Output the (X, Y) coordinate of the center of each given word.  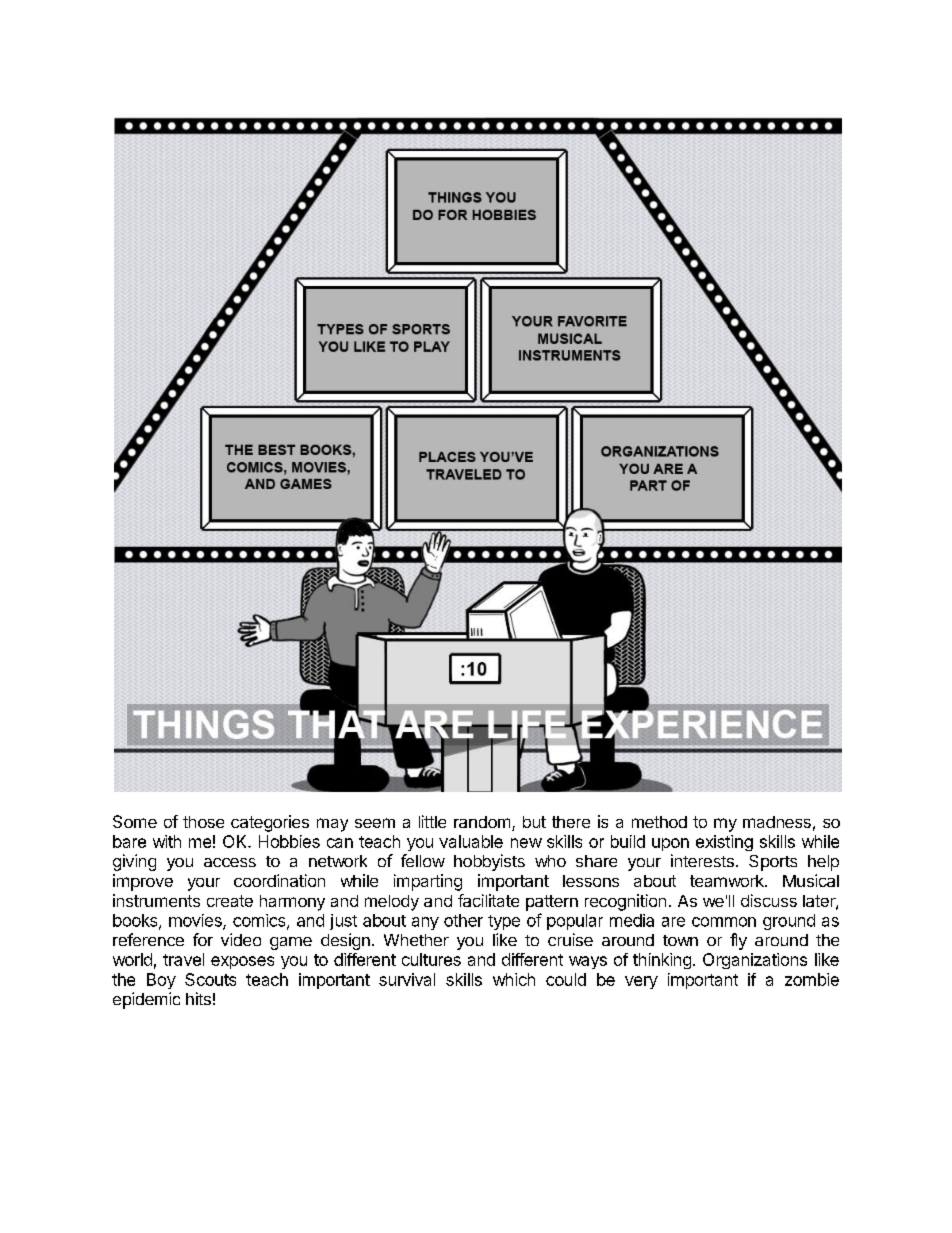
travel (183, 959)
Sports (773, 863)
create (230, 901)
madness (777, 822)
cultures (431, 959)
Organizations (755, 961)
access (230, 862)
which (514, 979)
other (463, 920)
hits (198, 998)
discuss (769, 900)
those (203, 822)
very (641, 982)
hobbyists (489, 862)
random (482, 822)
